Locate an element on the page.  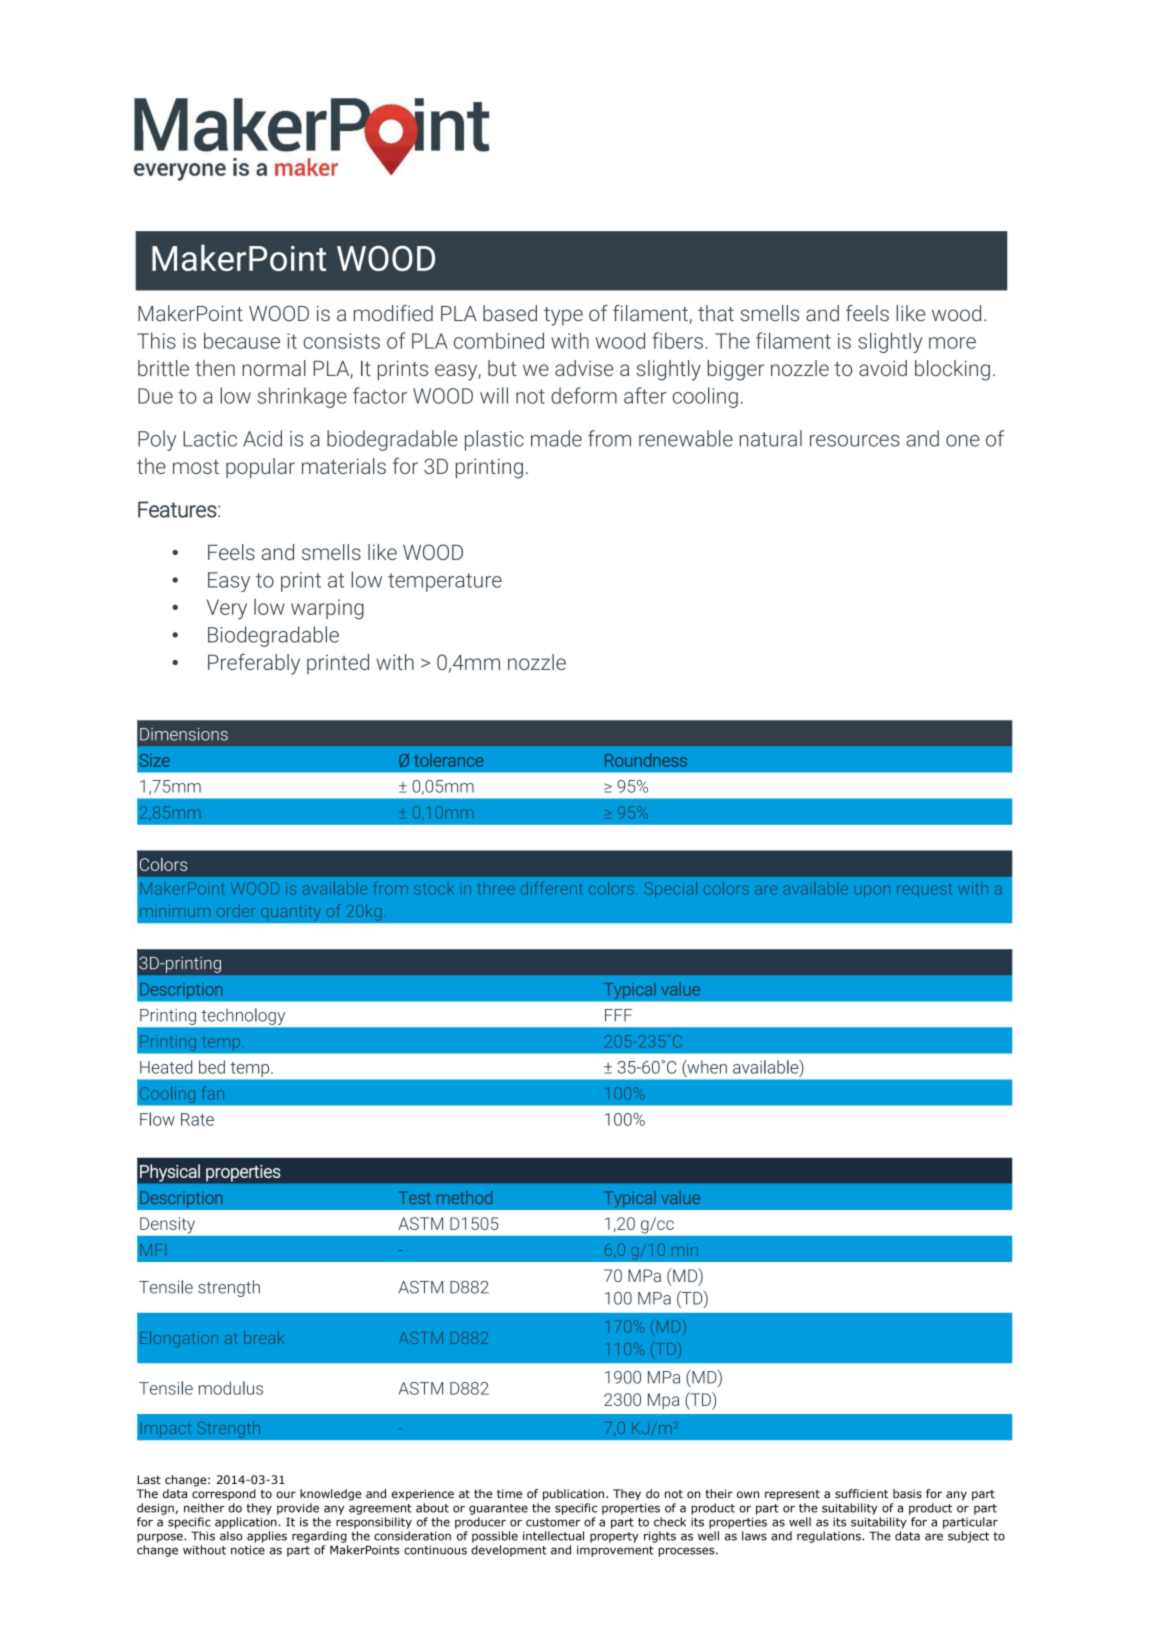
Physical is located at coordinates (170, 1173).
